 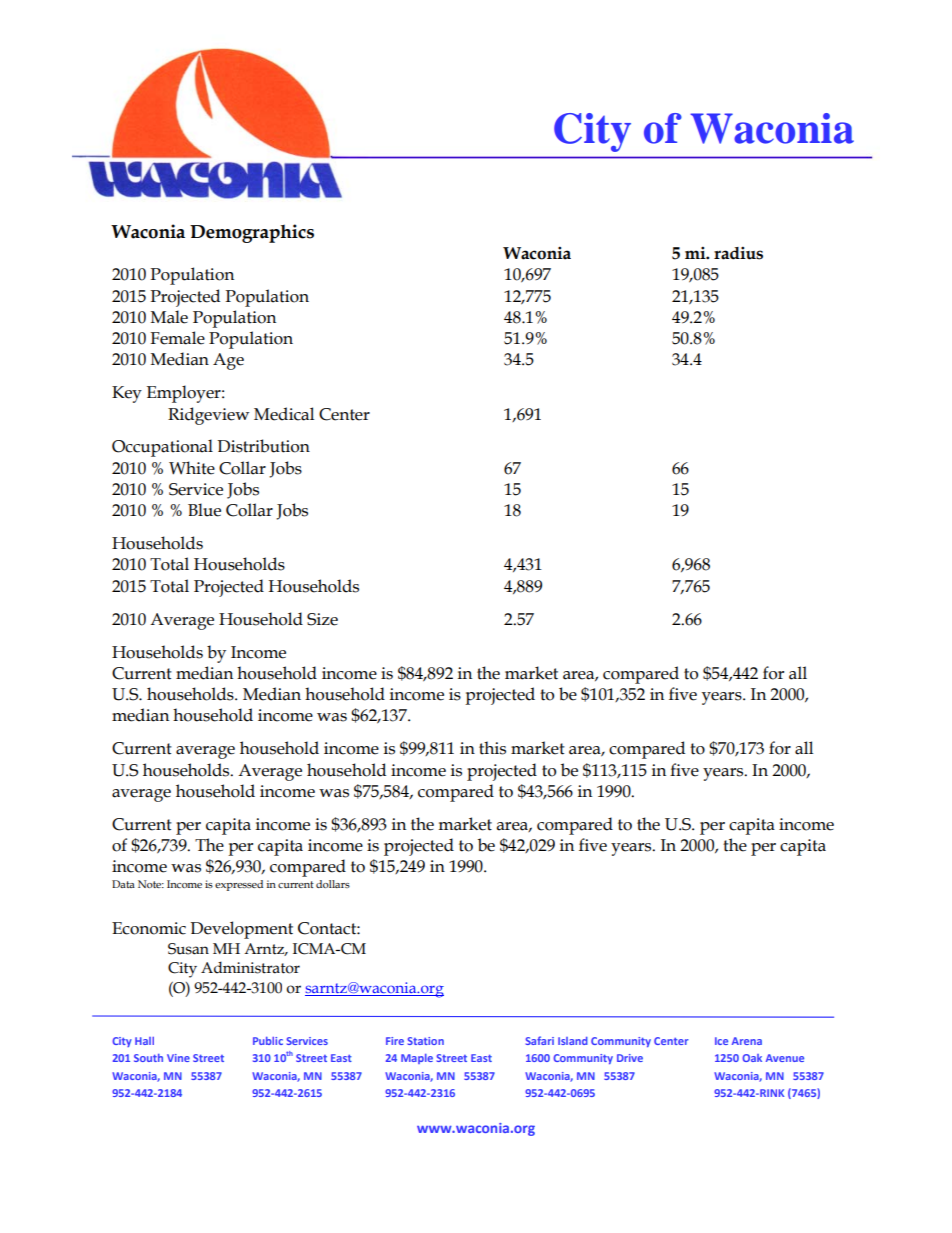 I want to click on Size, so click(x=322, y=619).
